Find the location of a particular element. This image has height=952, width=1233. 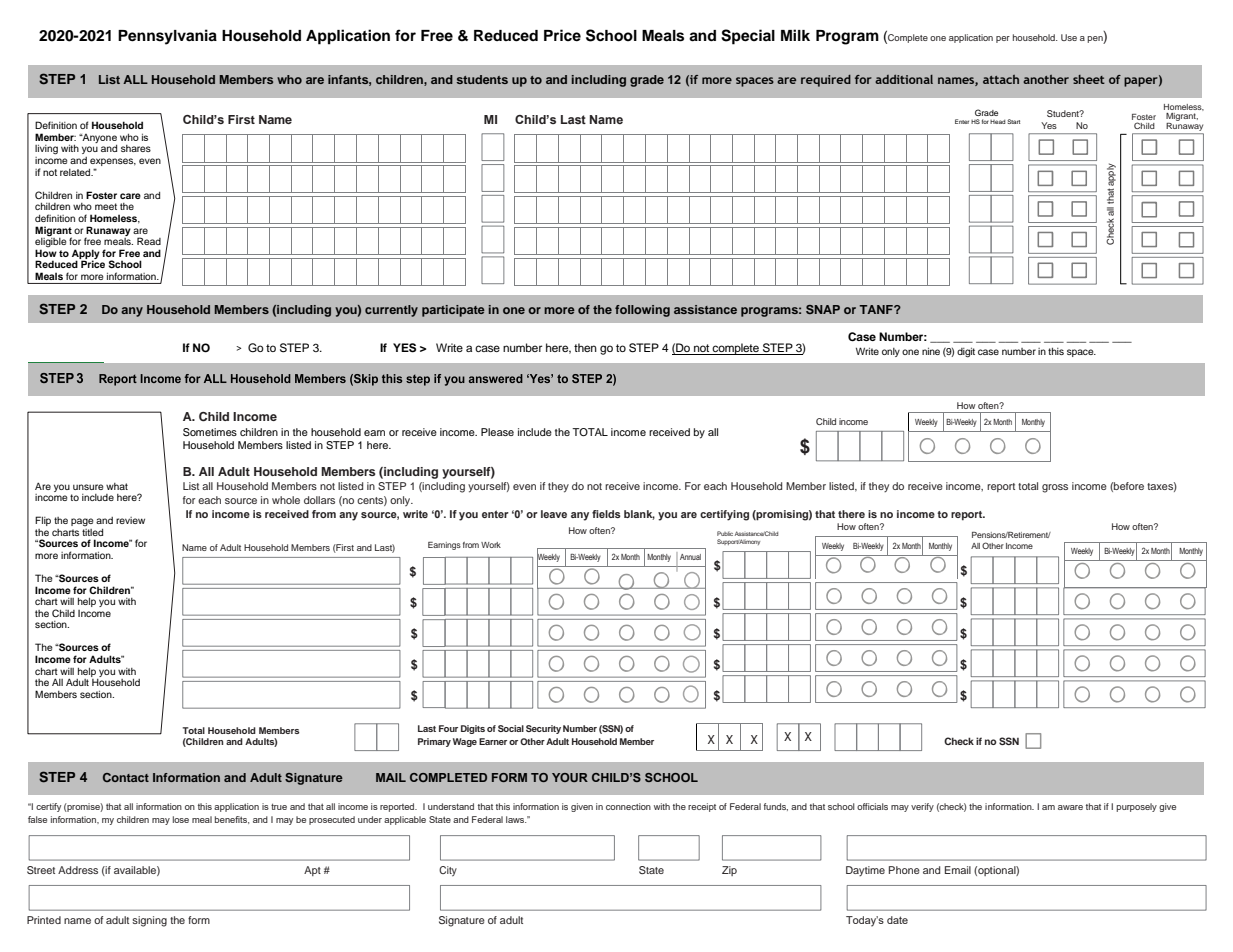

currently is located at coordinates (391, 311).
